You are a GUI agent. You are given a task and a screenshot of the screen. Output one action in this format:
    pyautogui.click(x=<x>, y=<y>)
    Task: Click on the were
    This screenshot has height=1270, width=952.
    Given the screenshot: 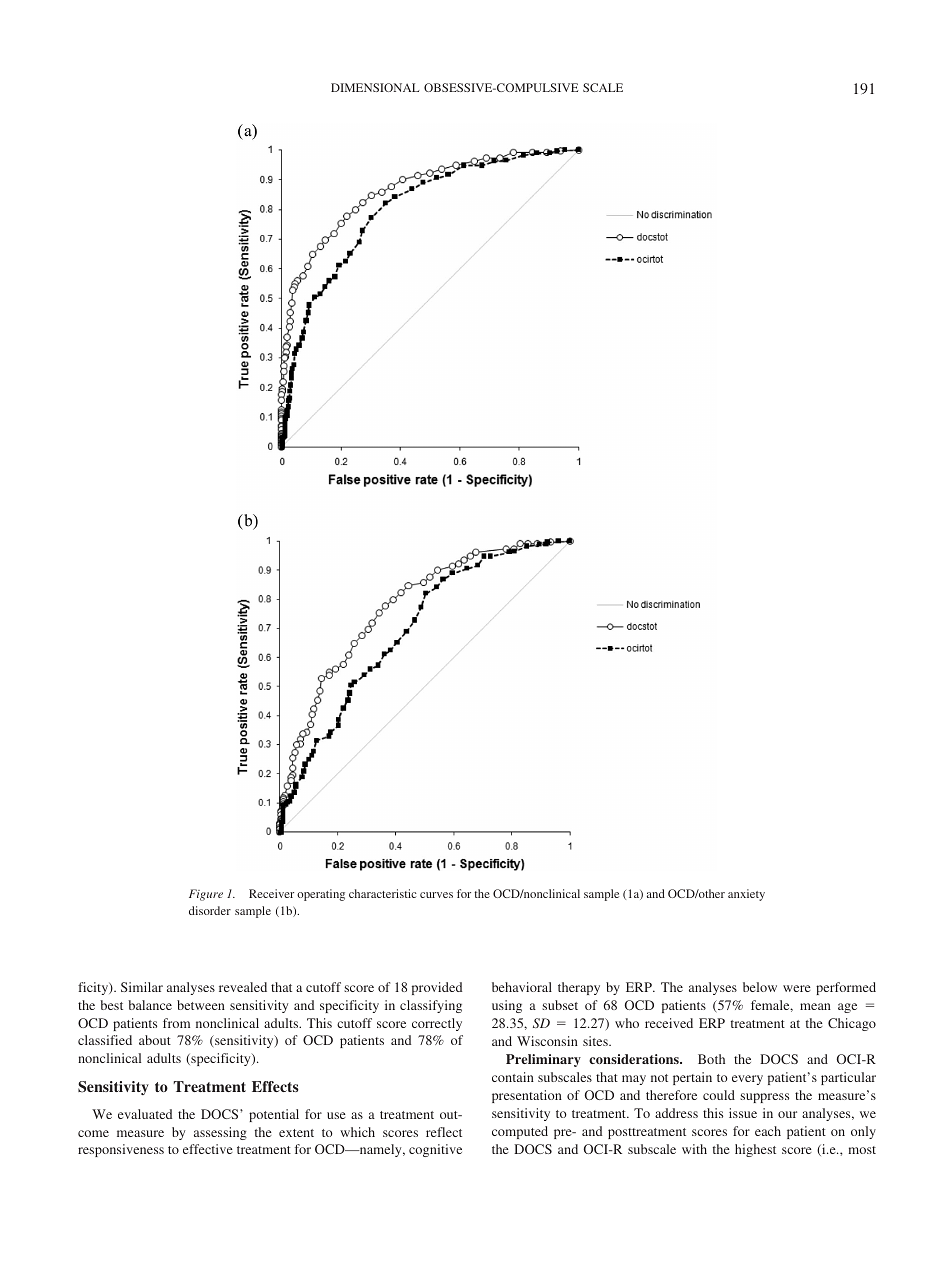 What is the action you would take?
    pyautogui.click(x=797, y=988)
